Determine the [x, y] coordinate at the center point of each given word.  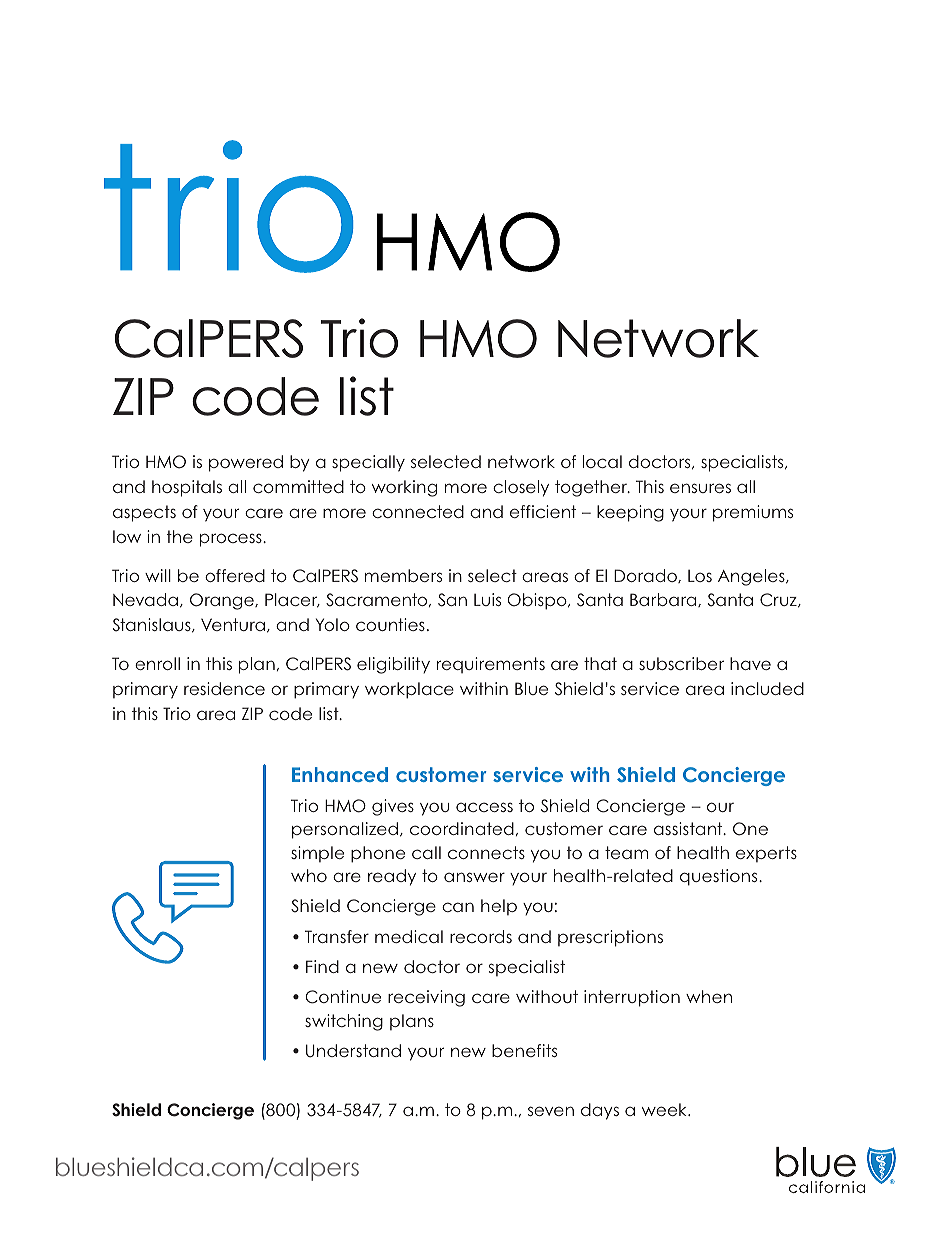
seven [551, 1111]
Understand [353, 1051]
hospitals [187, 488]
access [484, 807]
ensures [700, 488]
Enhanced [340, 774]
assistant [689, 828]
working [404, 488]
